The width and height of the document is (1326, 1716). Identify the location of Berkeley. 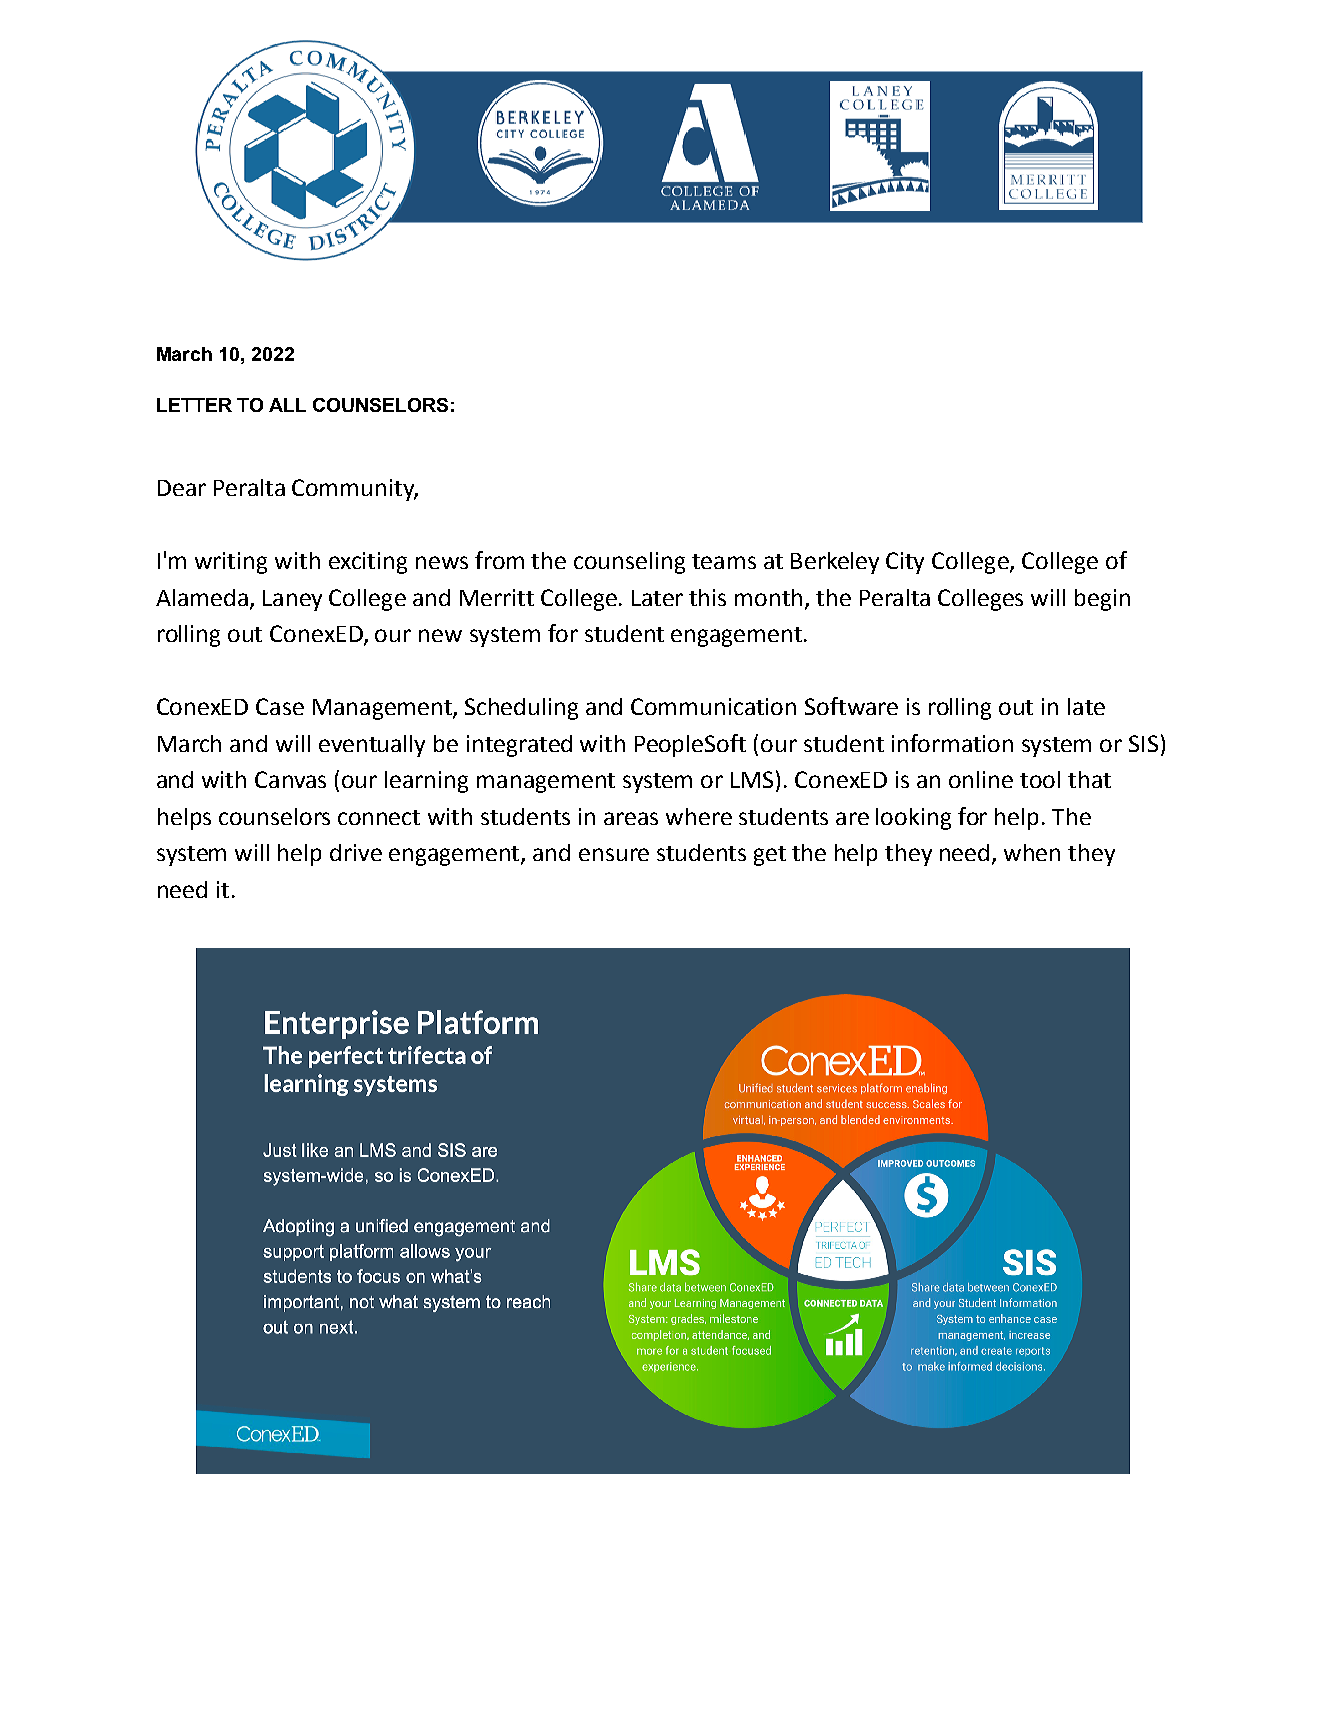
(835, 563).
